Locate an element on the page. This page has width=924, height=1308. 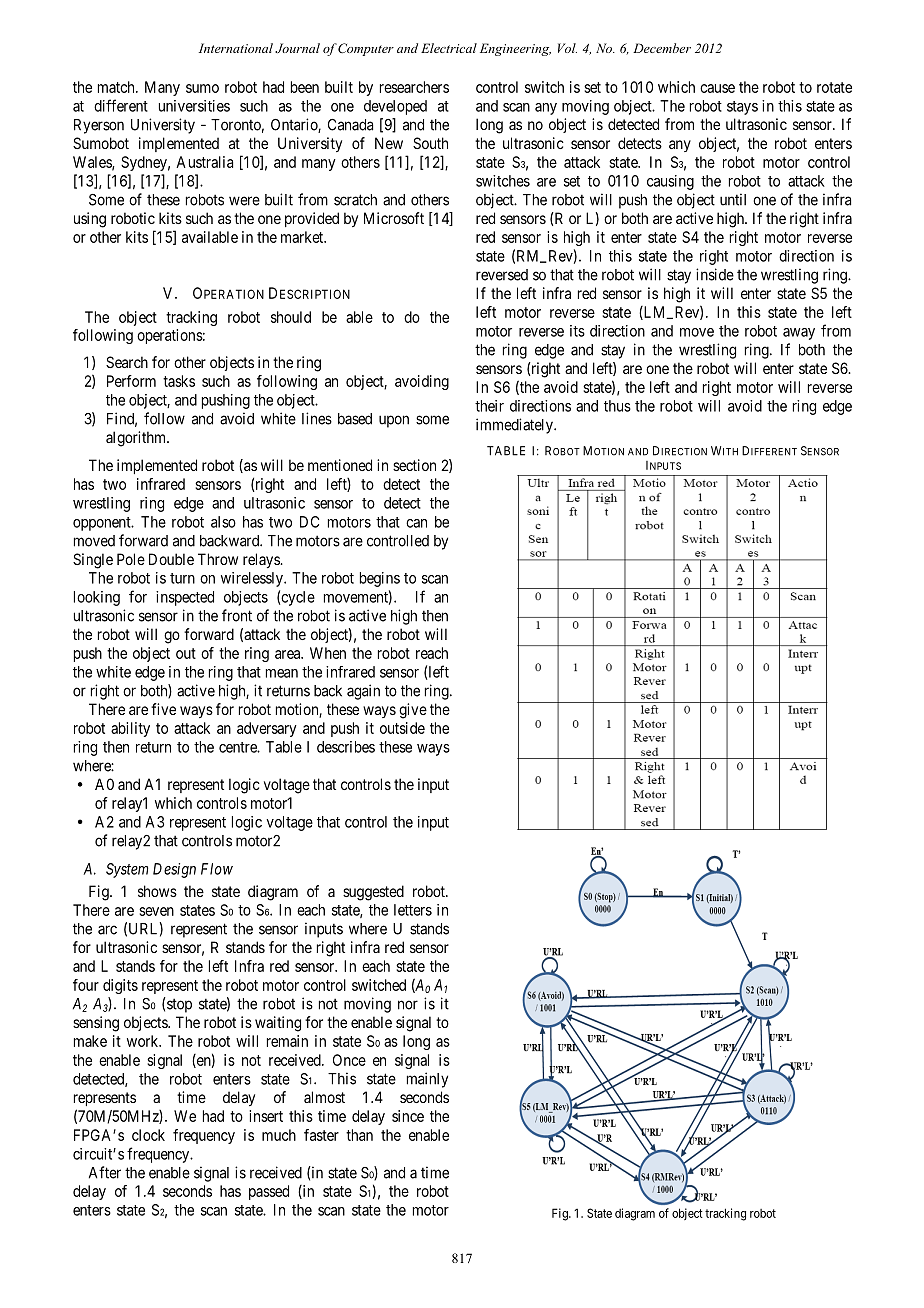
give is located at coordinates (413, 711).
